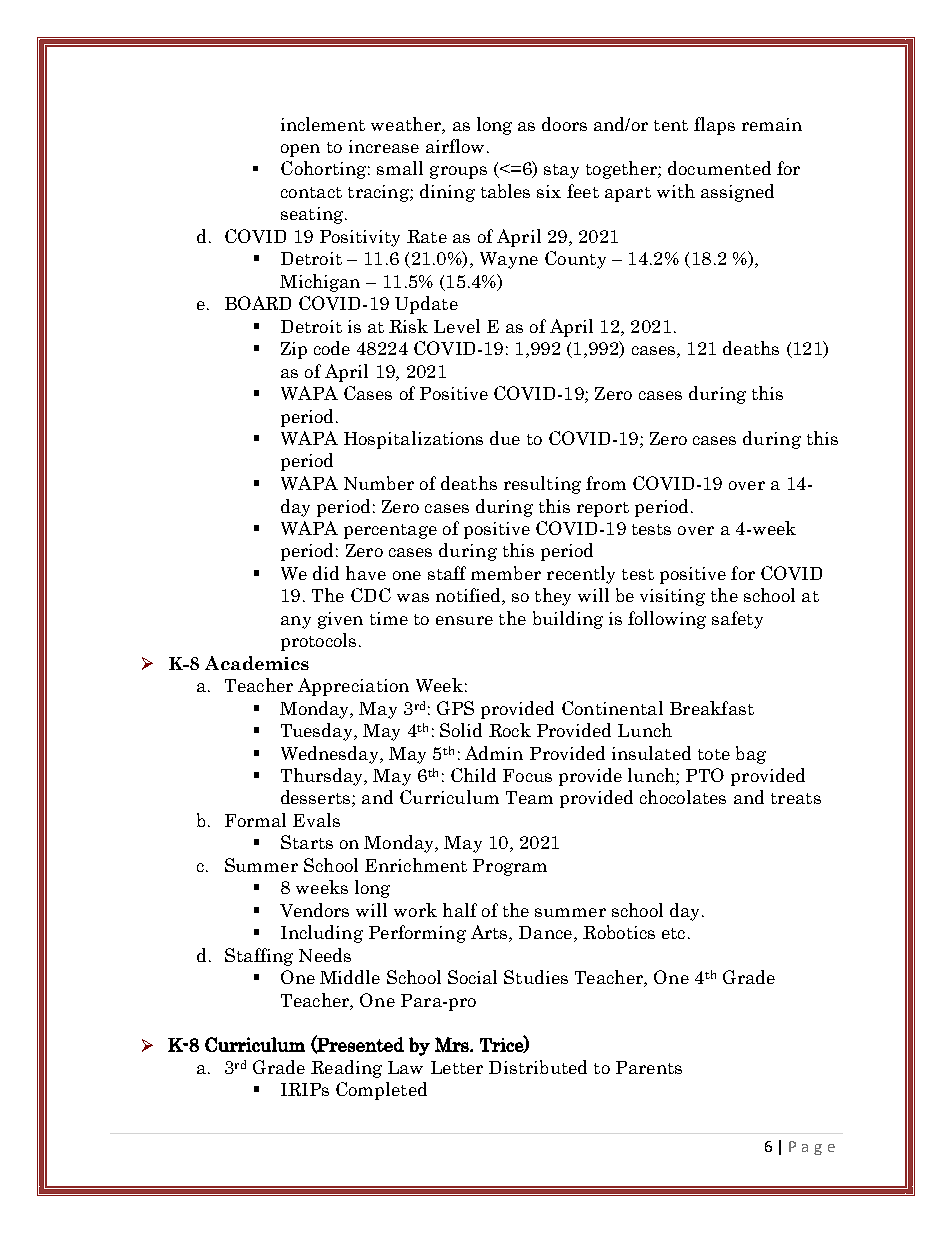 This screenshot has height=1233, width=952. I want to click on stay, so click(561, 171).
